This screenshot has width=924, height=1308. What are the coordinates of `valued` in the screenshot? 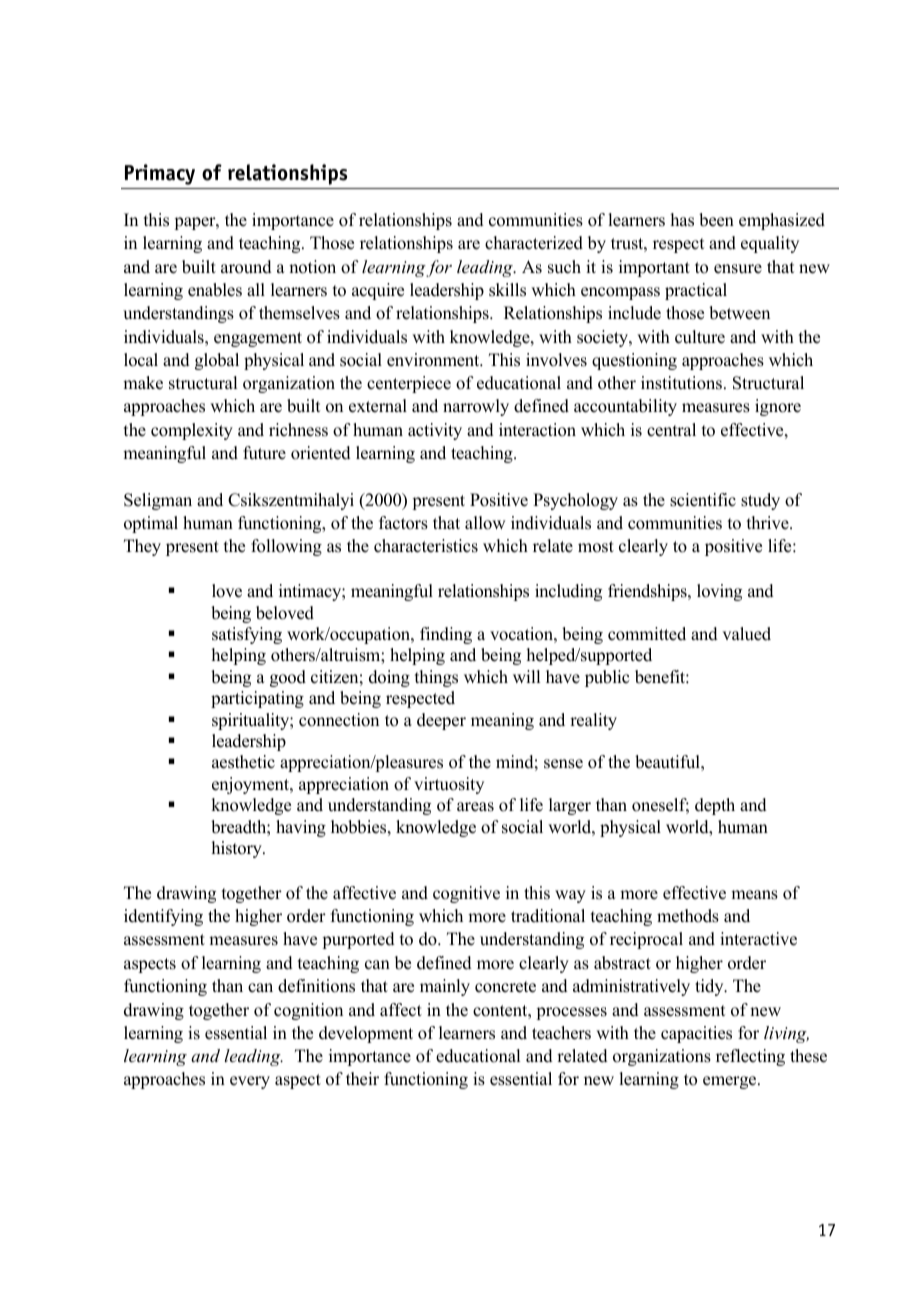 It's located at (746, 634).
